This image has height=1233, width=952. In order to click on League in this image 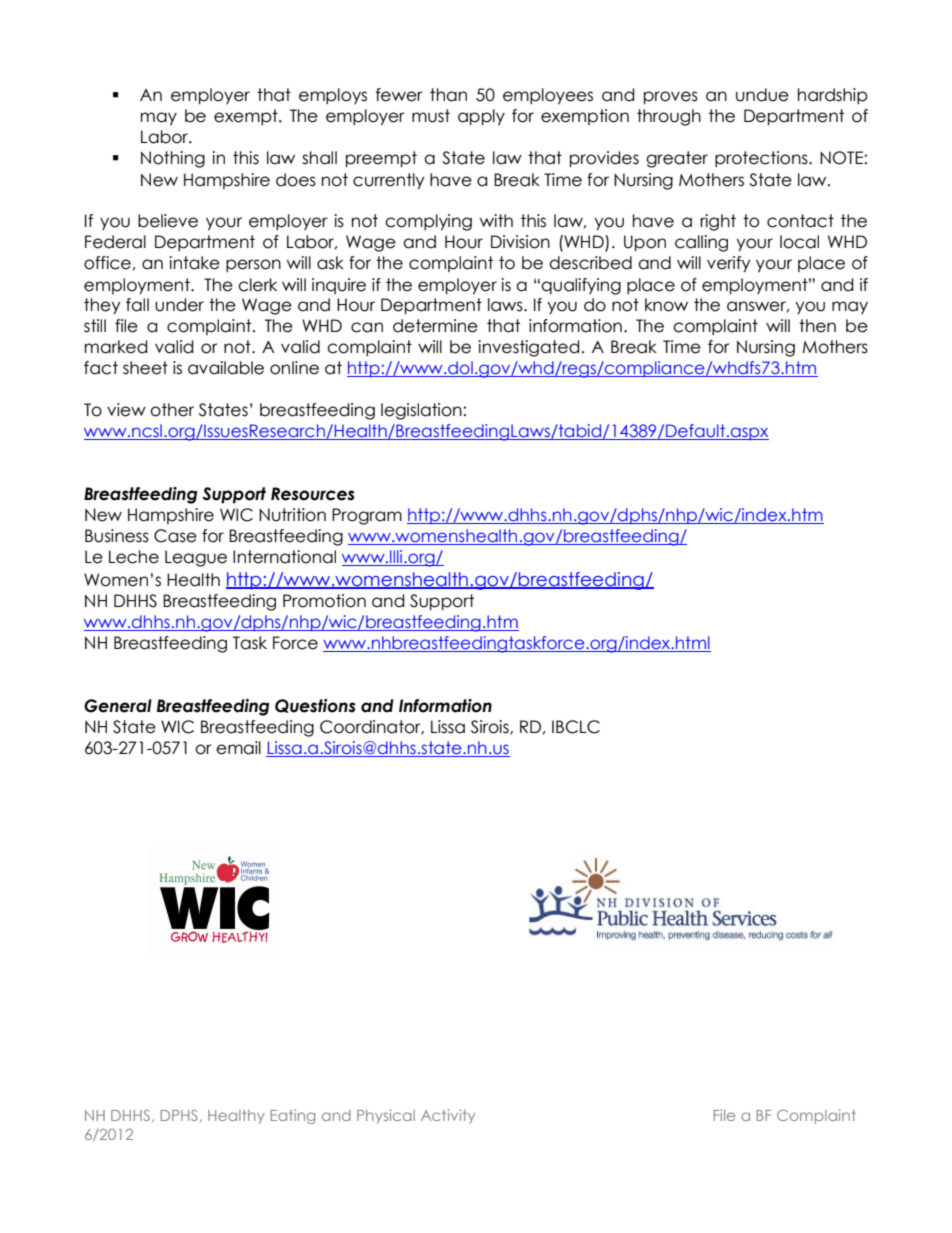, I will do `click(196, 558)`.
